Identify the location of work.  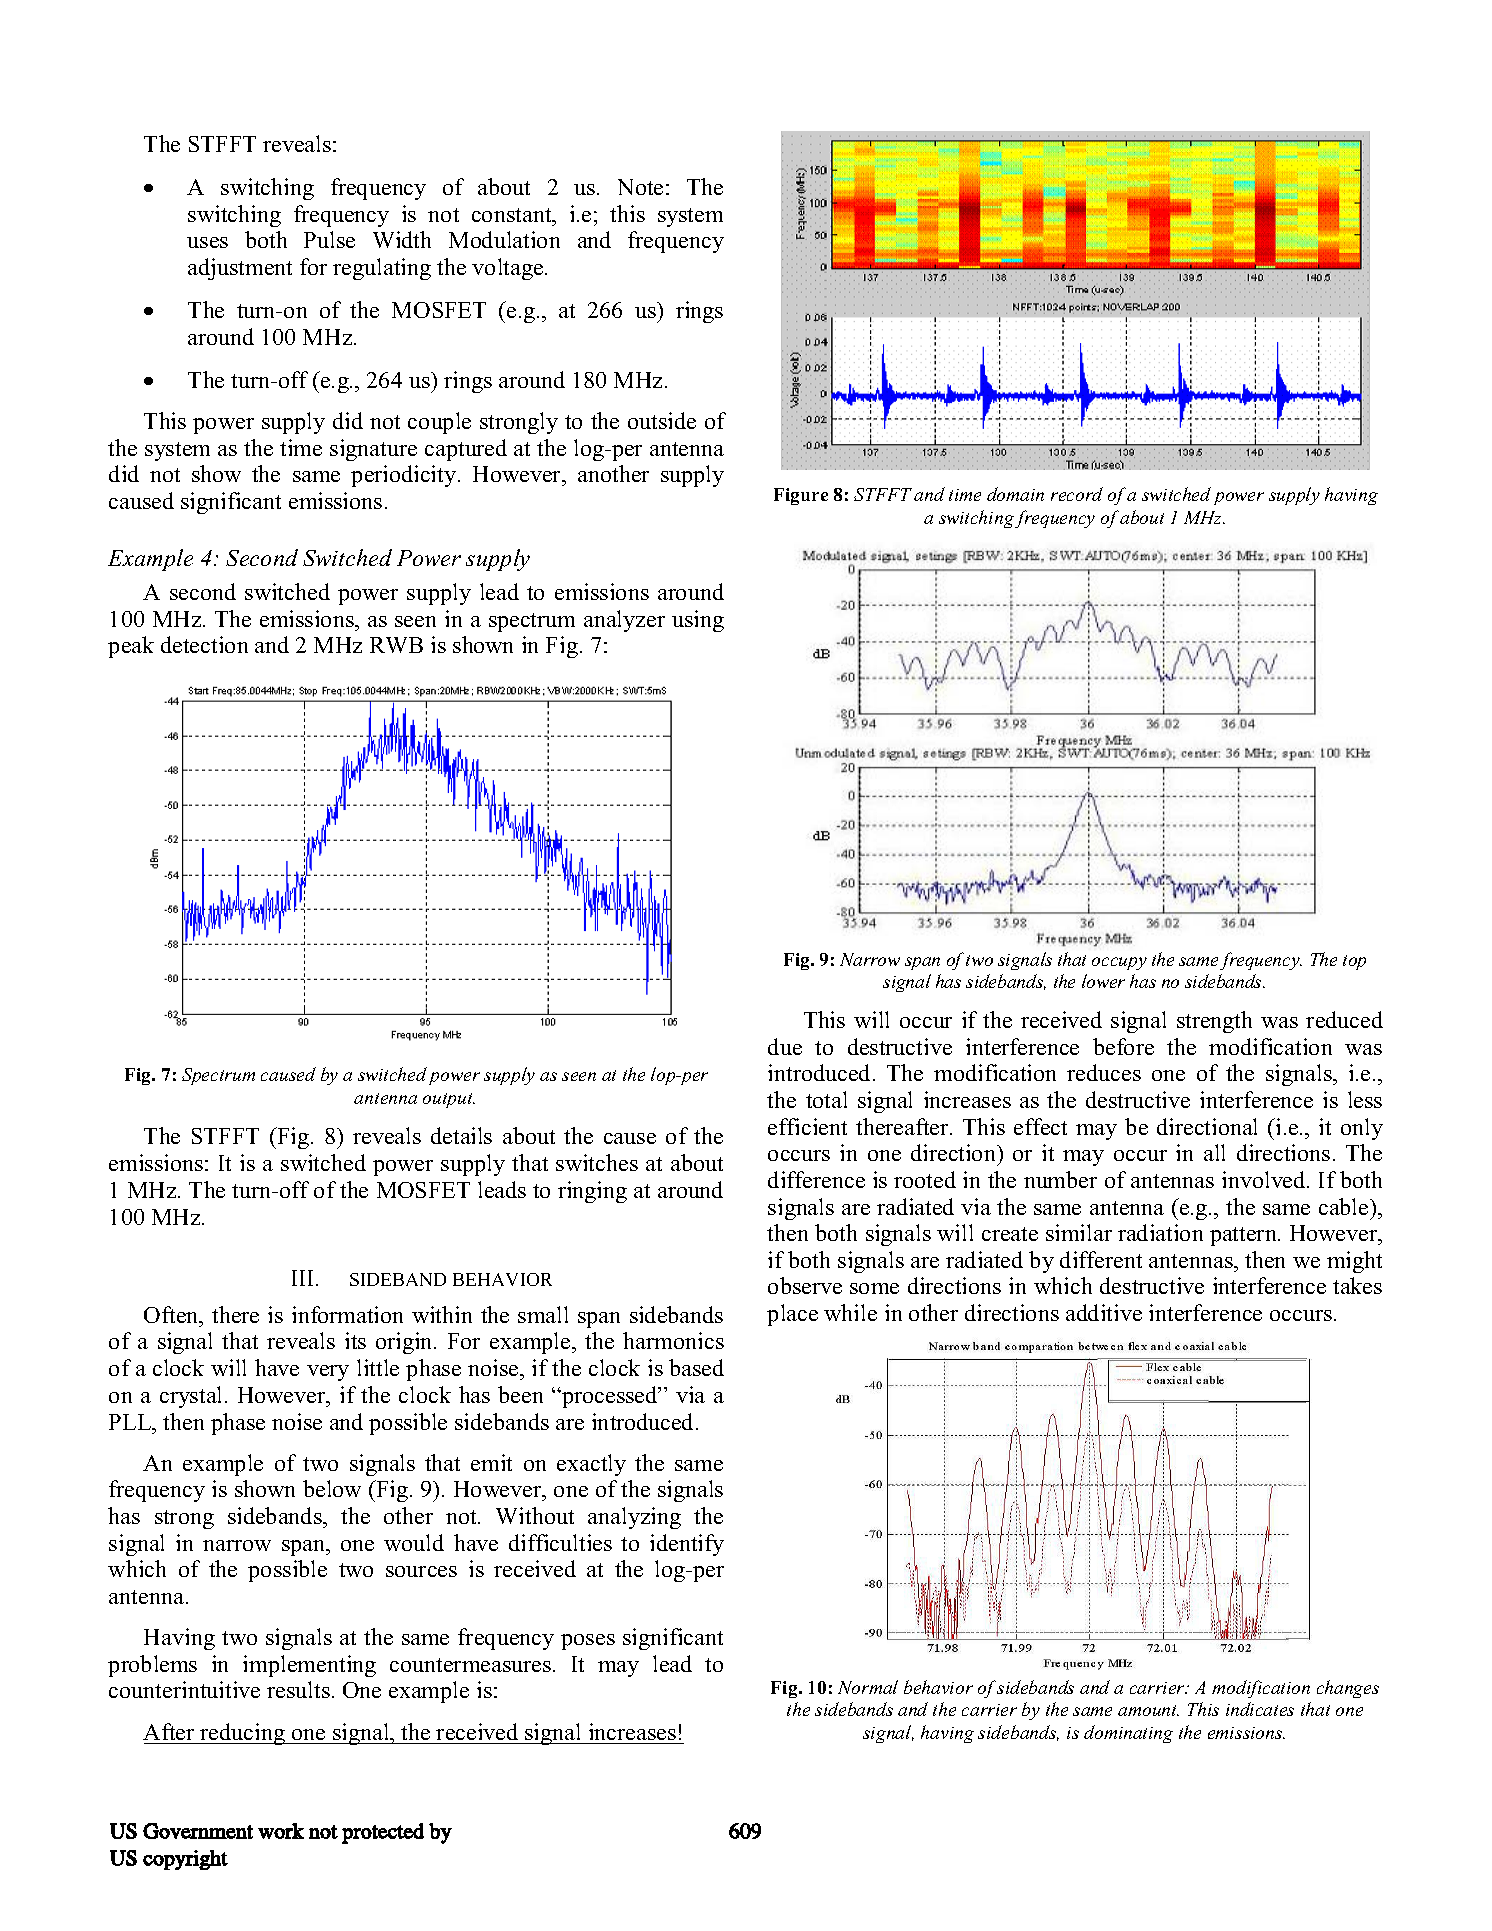
(281, 1831).
